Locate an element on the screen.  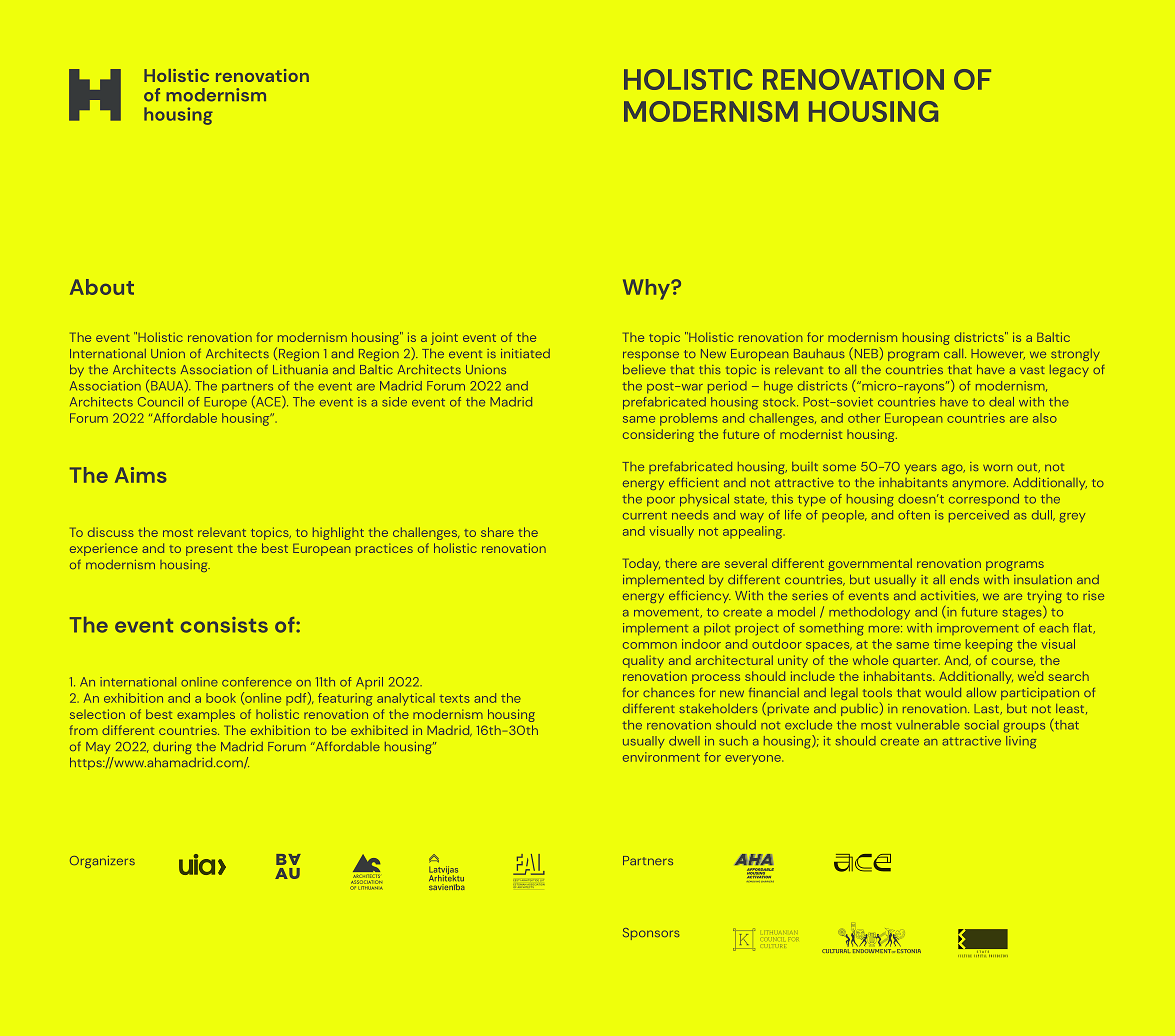
discuss is located at coordinates (111, 532).
